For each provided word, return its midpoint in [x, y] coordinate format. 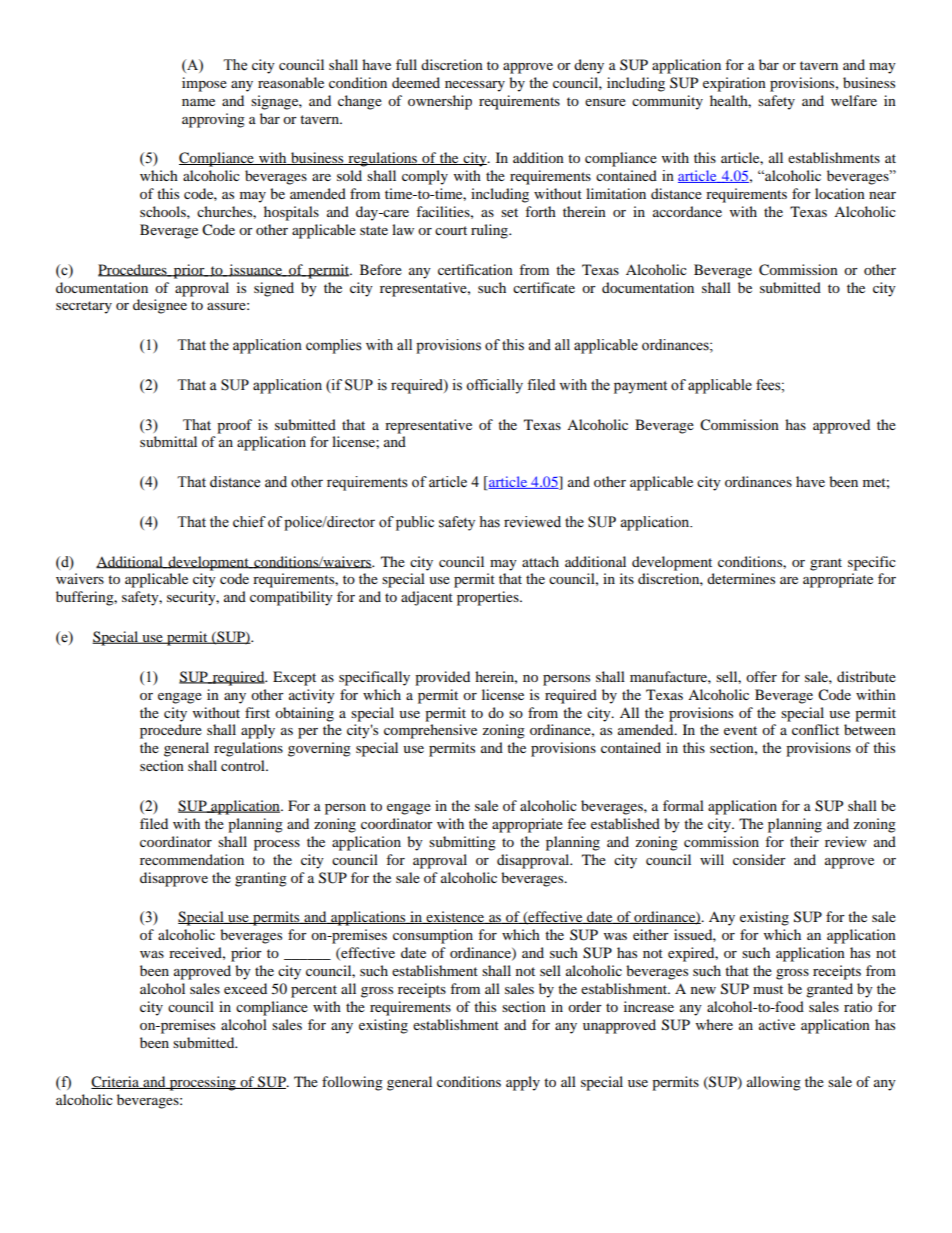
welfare [854, 100]
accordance [687, 211]
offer [761, 676]
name [198, 102]
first [257, 712]
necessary [475, 86]
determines [741, 578]
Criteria [116, 1082]
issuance [255, 270]
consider [759, 859]
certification [475, 269]
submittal [168, 441]
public [415, 523]
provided [442, 678]
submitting [462, 843]
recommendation [192, 859]
